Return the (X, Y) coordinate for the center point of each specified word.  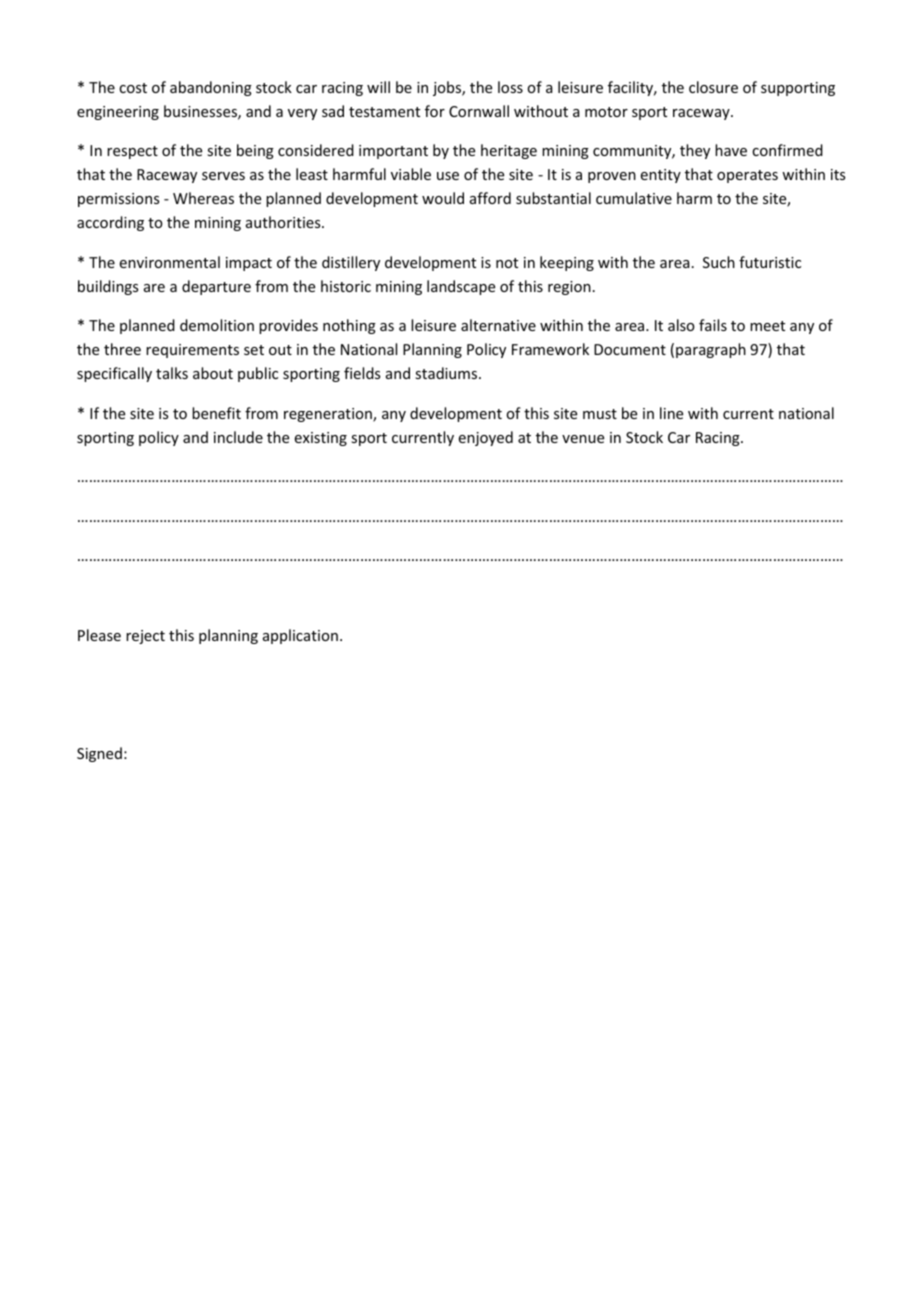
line (671, 413)
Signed (99, 754)
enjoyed (486, 438)
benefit (216, 413)
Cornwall (479, 111)
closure (713, 87)
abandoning (211, 88)
